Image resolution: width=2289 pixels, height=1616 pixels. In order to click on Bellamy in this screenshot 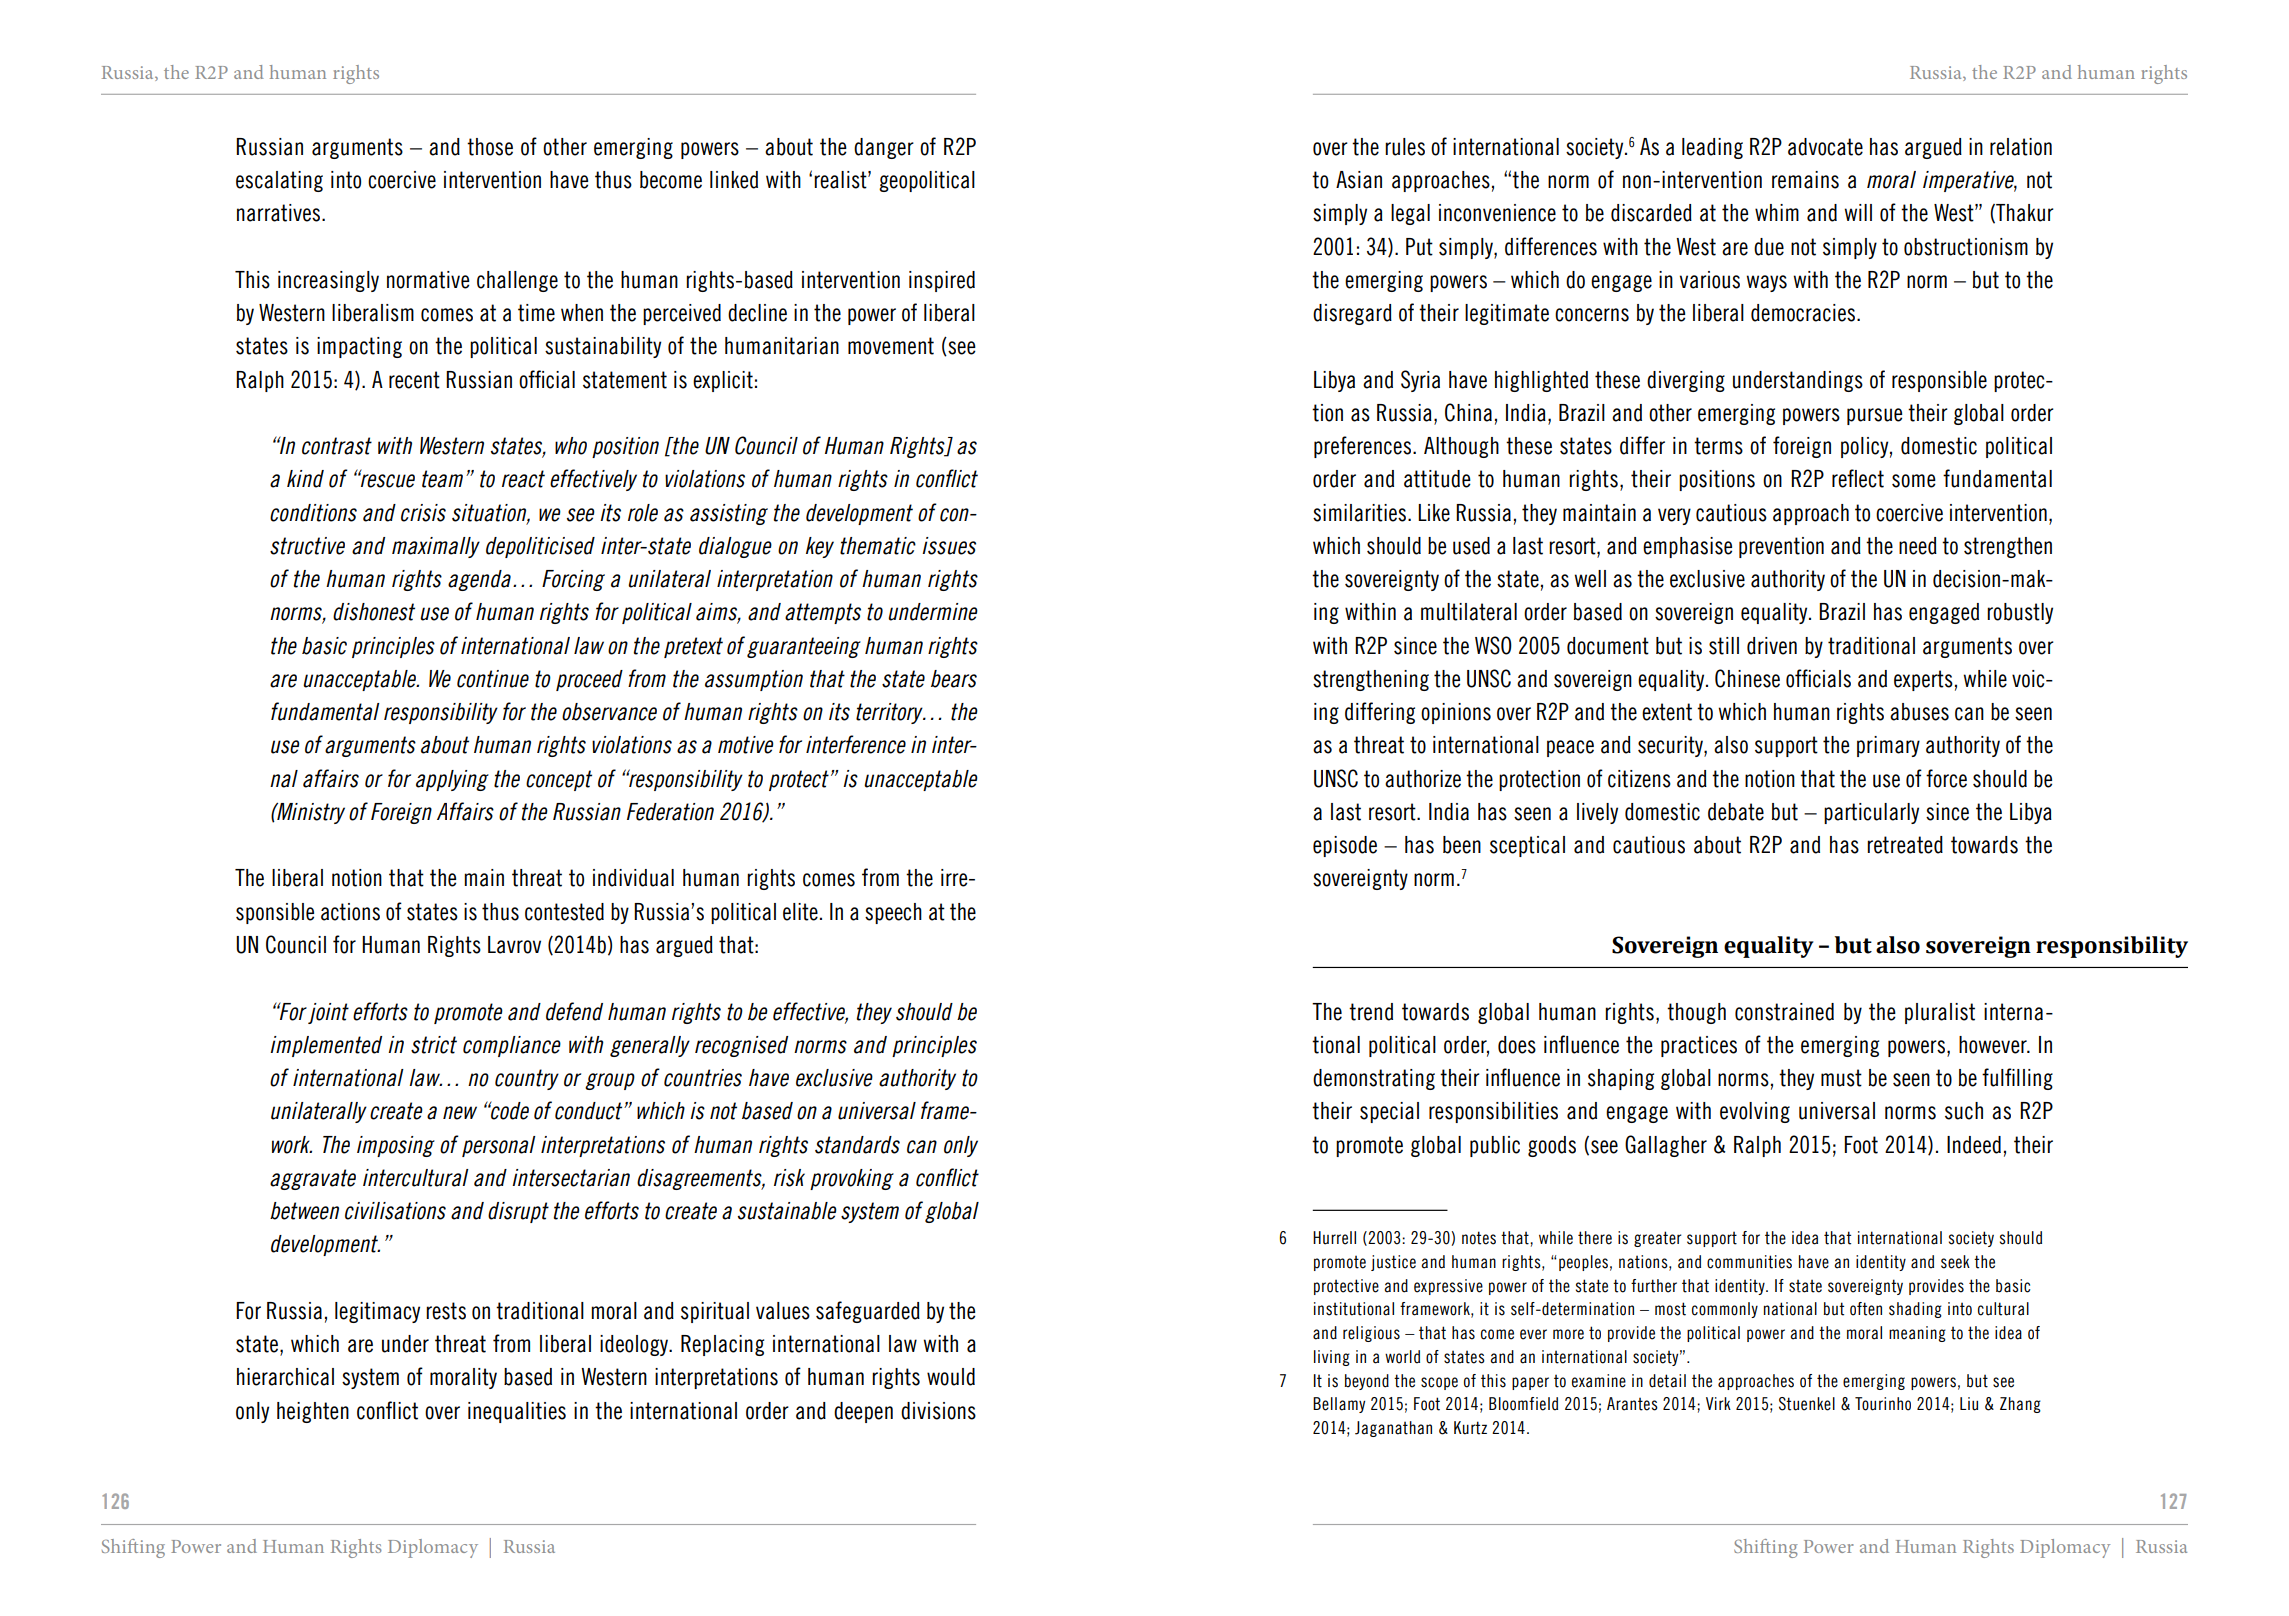, I will do `click(1339, 1405)`.
